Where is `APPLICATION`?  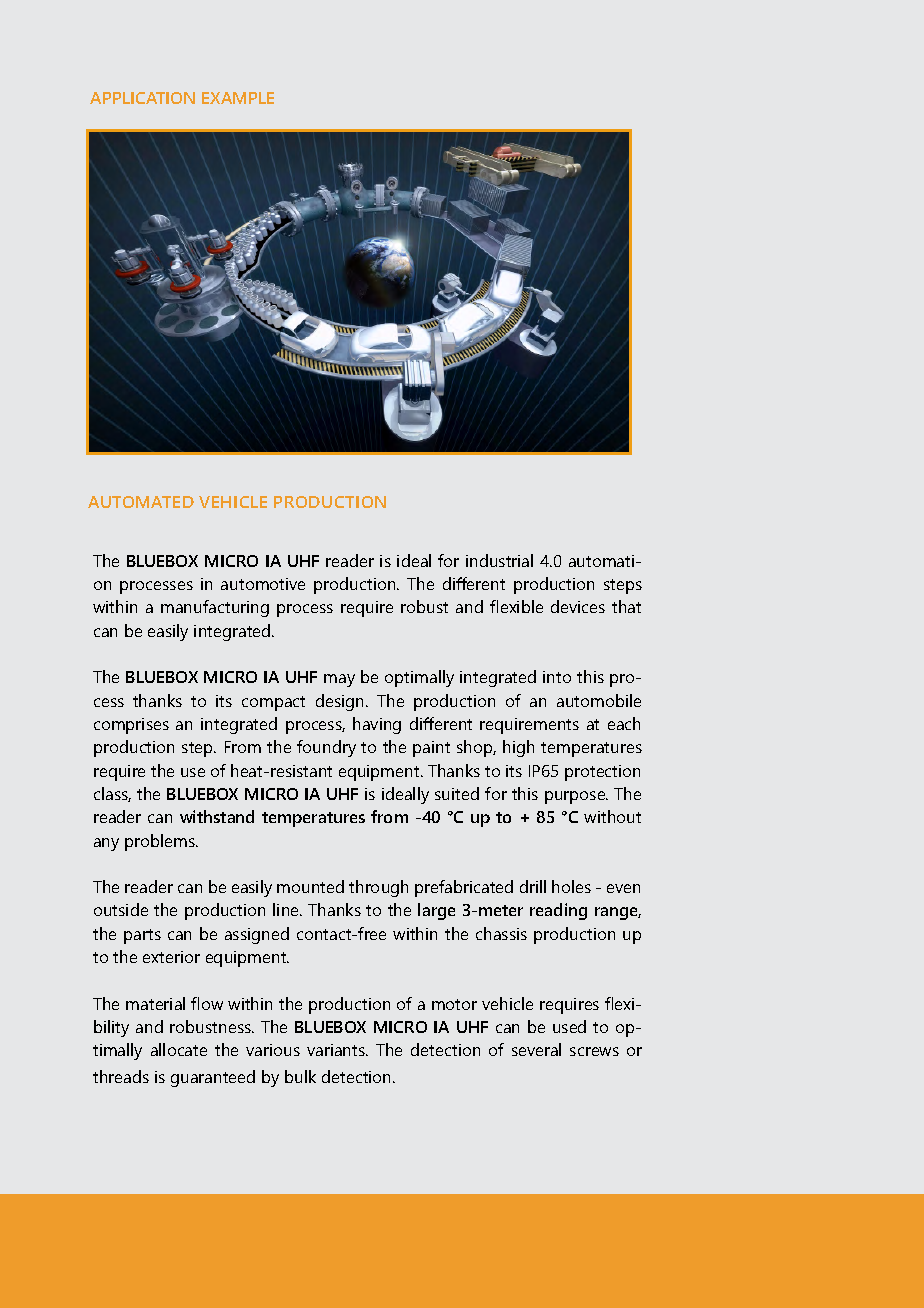
APPLICATION is located at coordinates (142, 98).
